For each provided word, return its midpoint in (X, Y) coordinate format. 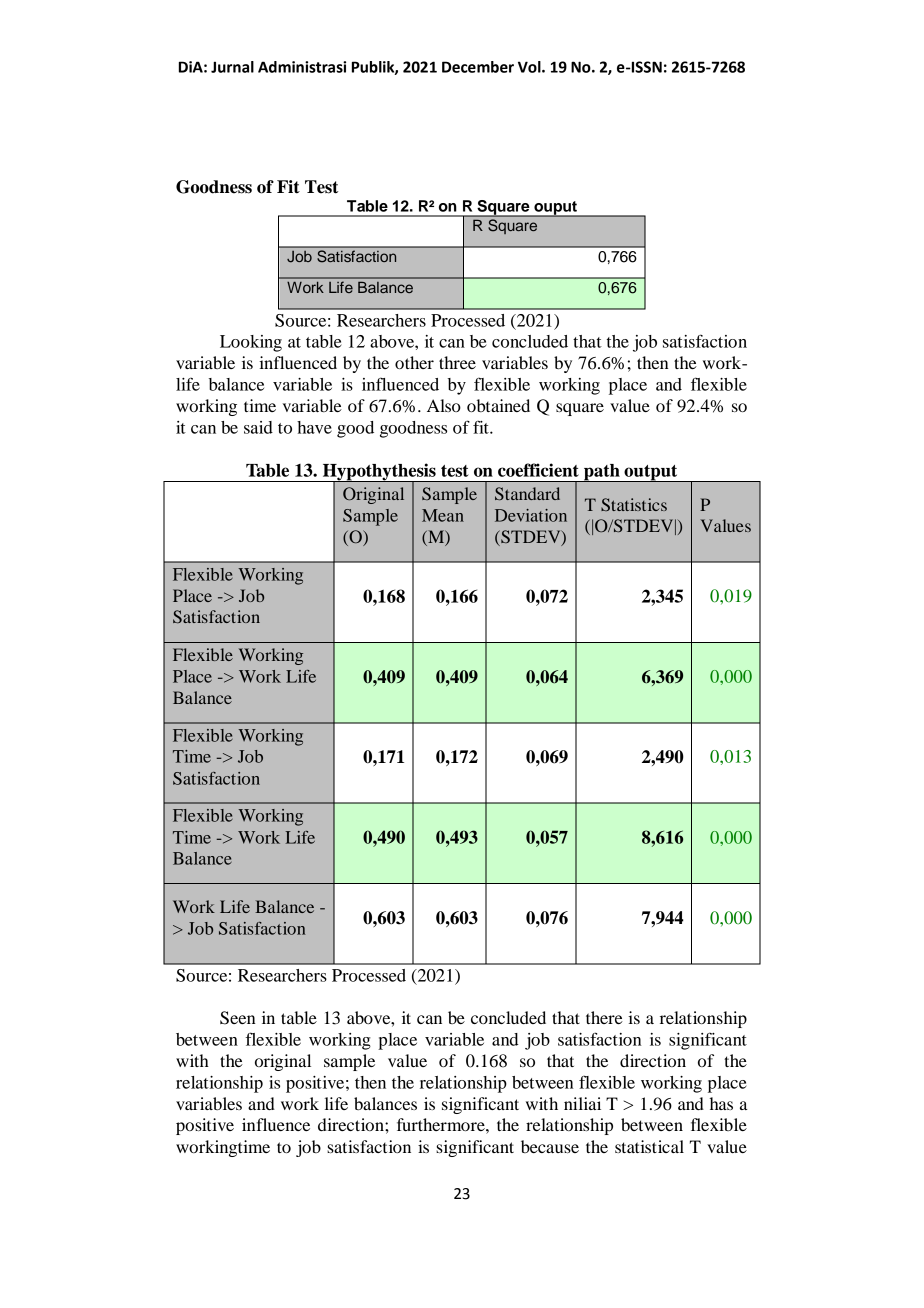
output (651, 473)
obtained (498, 405)
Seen (237, 1018)
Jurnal (232, 67)
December (478, 67)
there (604, 1017)
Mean (443, 515)
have (314, 427)
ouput (555, 209)
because (550, 1146)
